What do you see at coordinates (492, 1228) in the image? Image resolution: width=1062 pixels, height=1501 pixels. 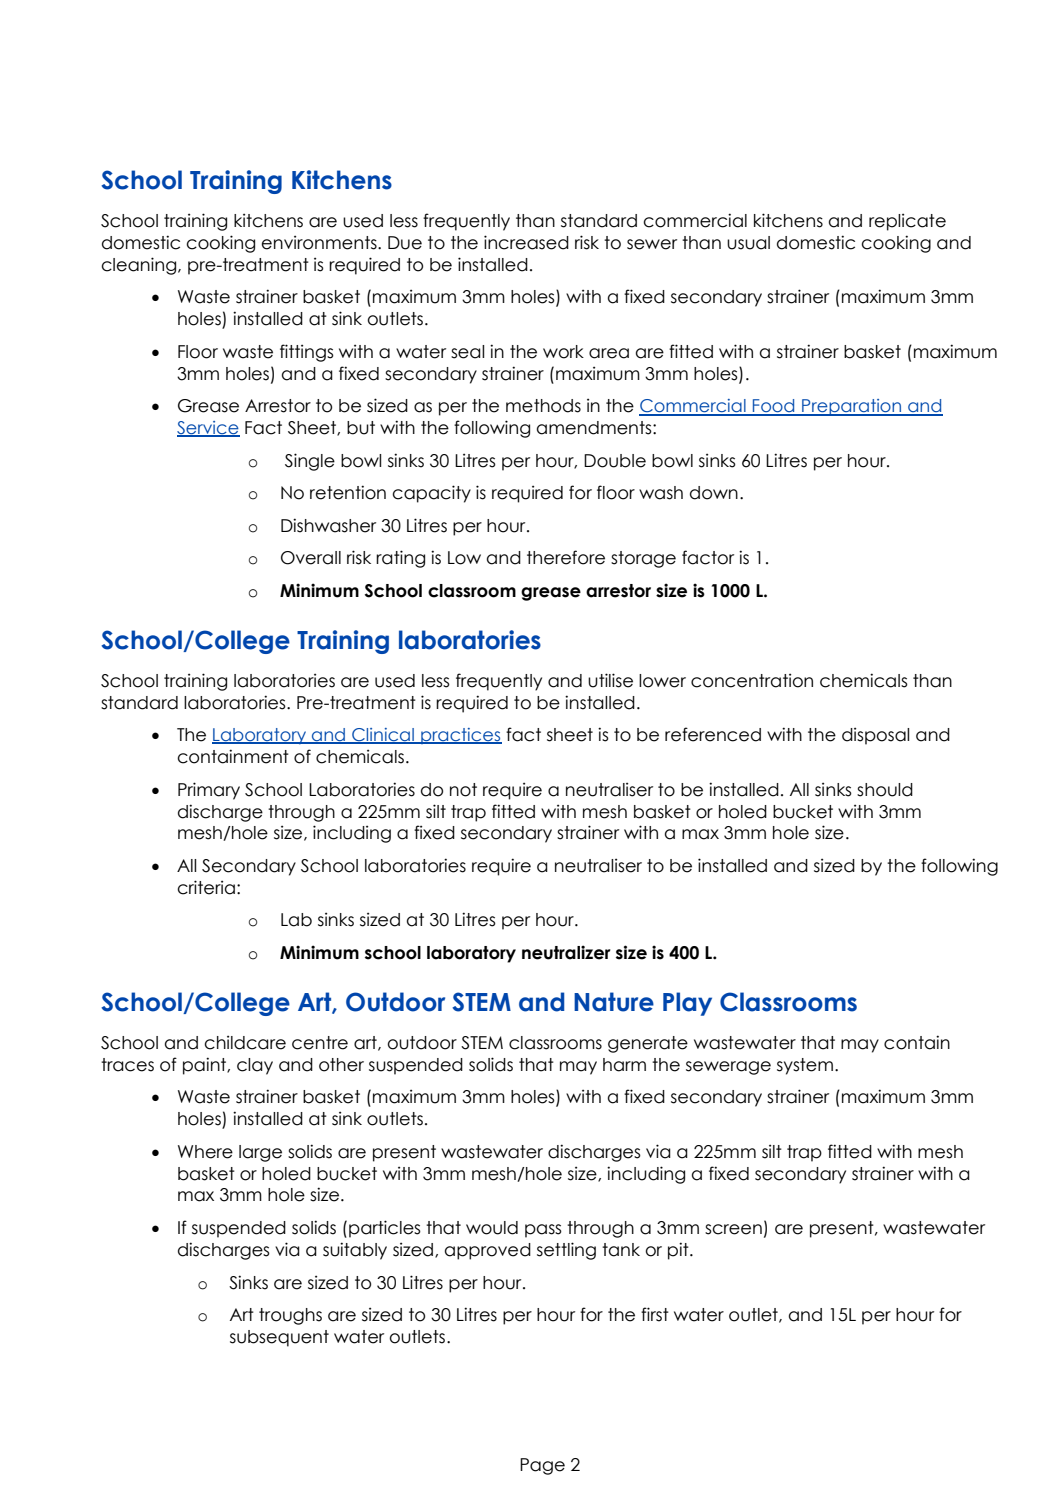 I see `would` at bounding box center [492, 1228].
